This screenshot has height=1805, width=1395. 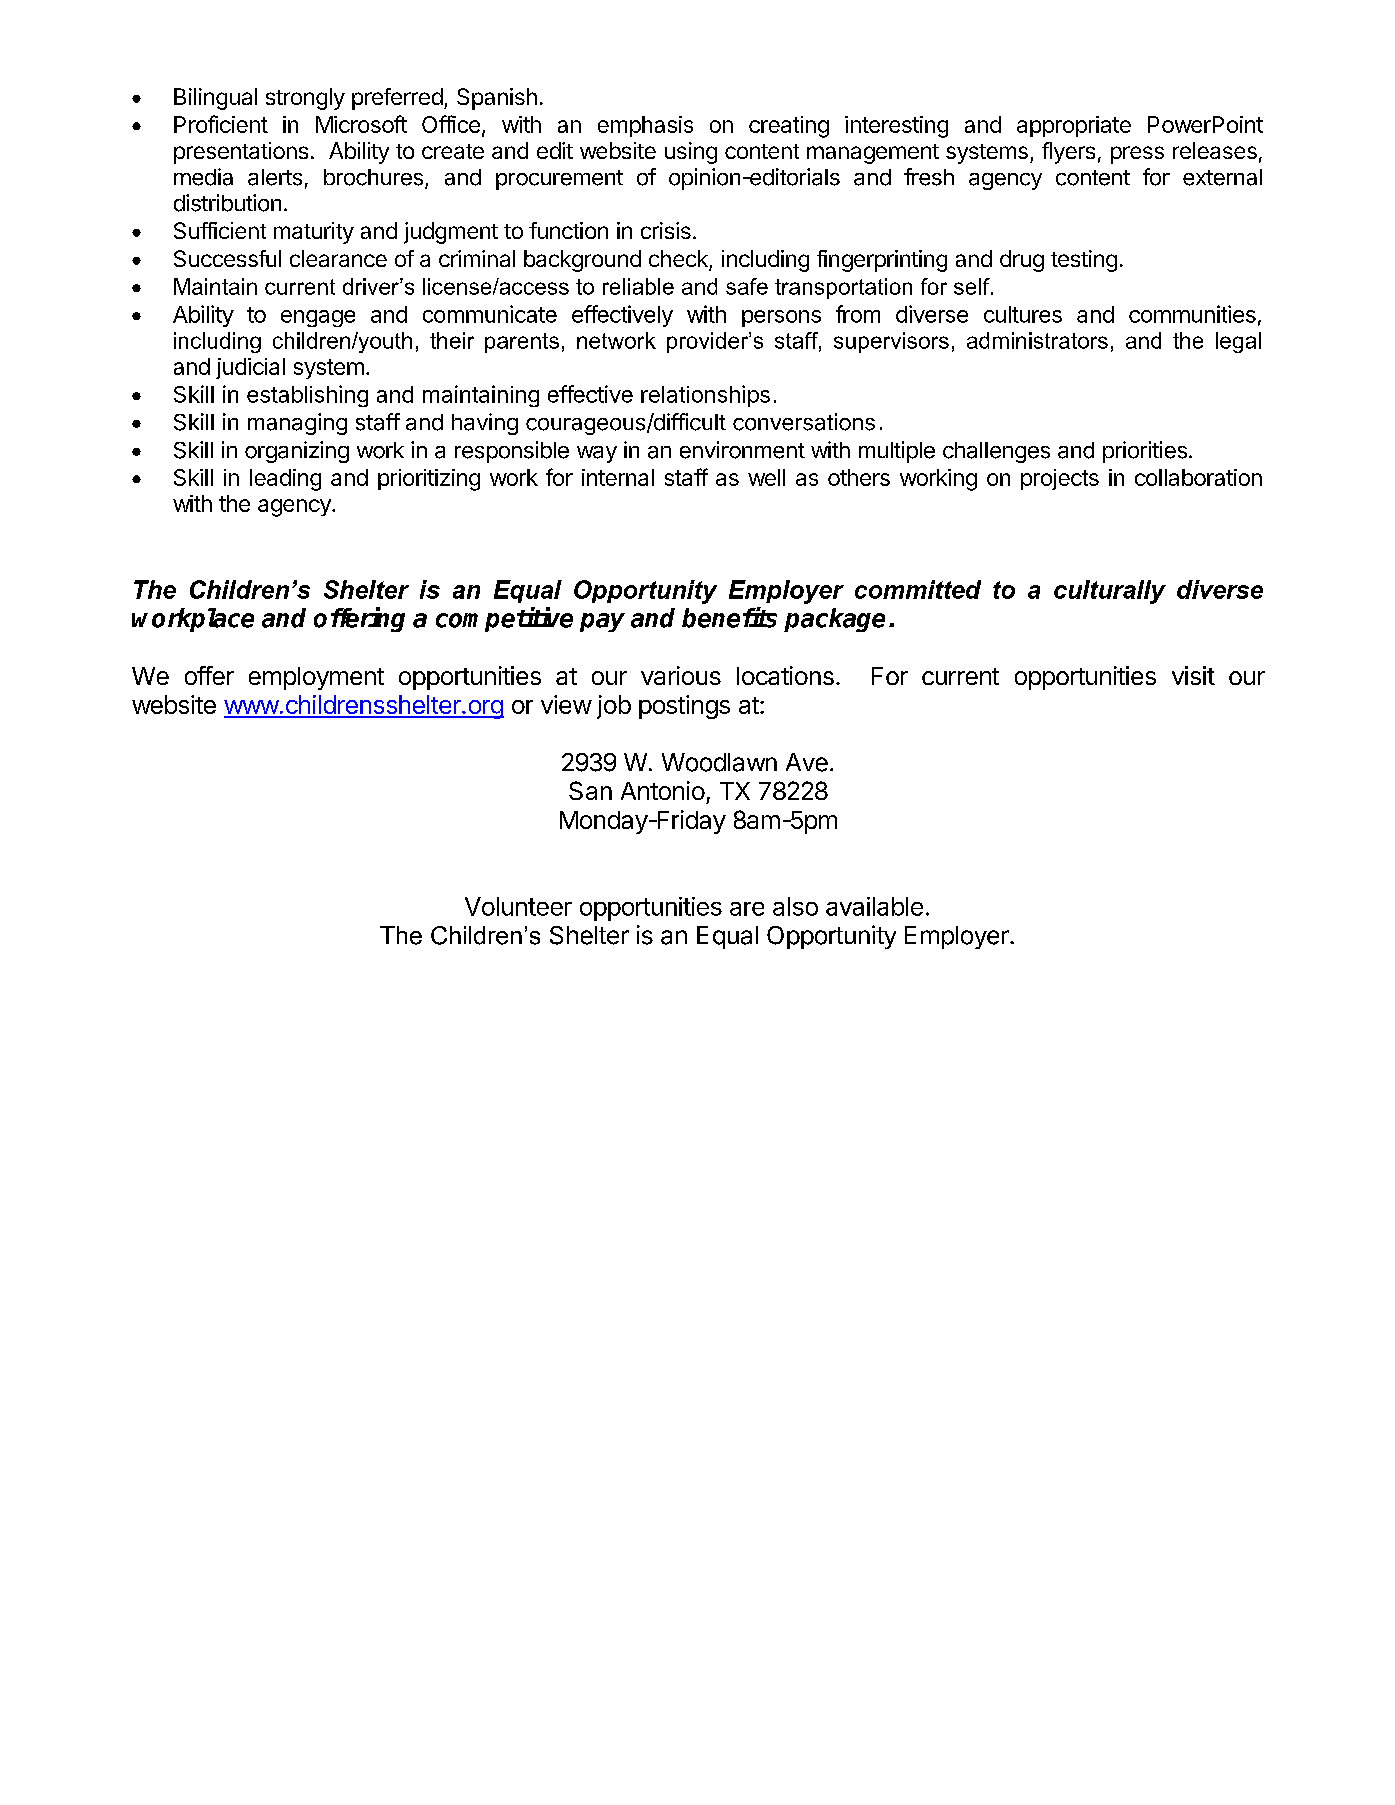 I want to click on projects, so click(x=1060, y=479).
